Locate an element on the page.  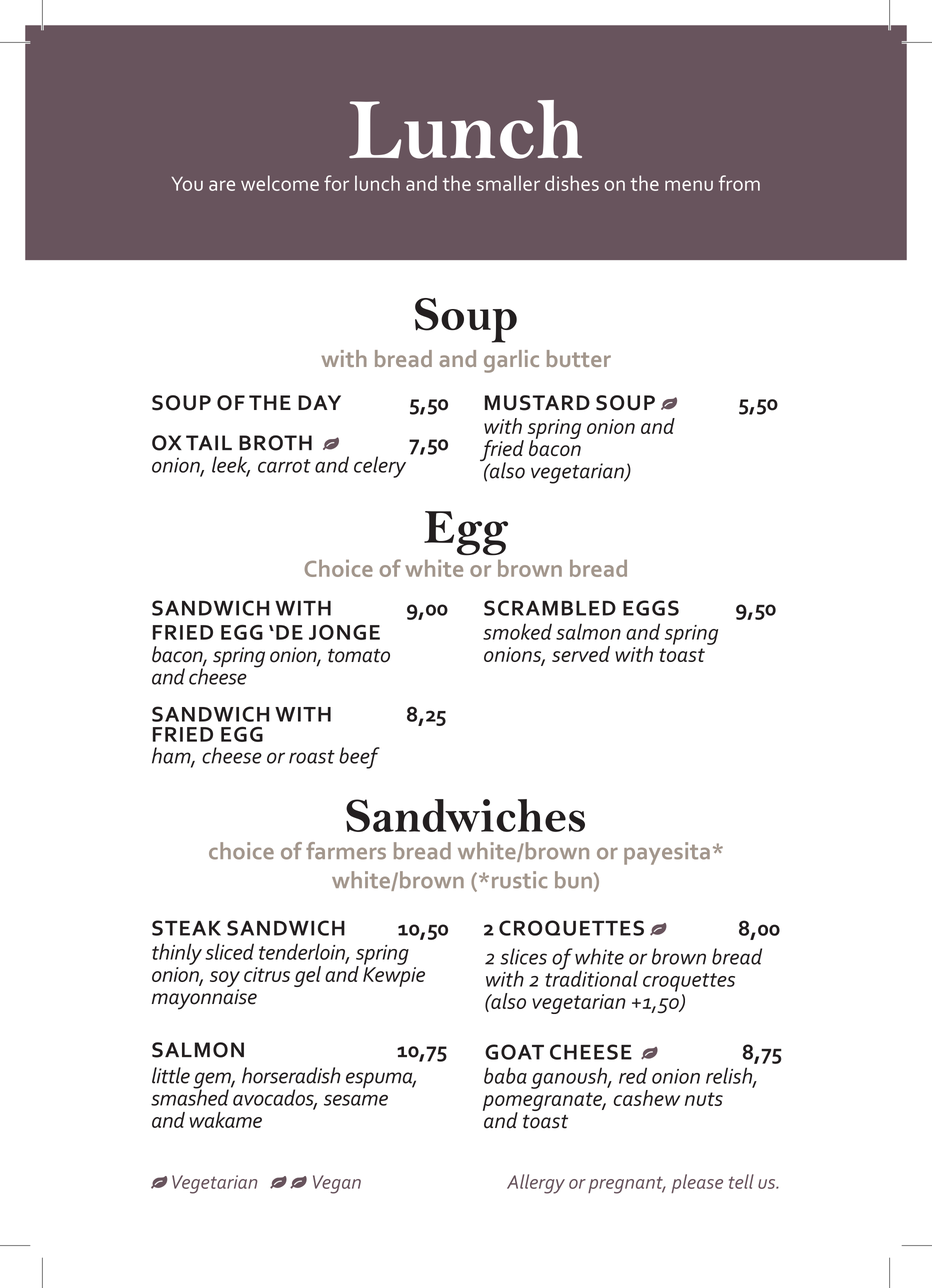
roast is located at coordinates (312, 757).
